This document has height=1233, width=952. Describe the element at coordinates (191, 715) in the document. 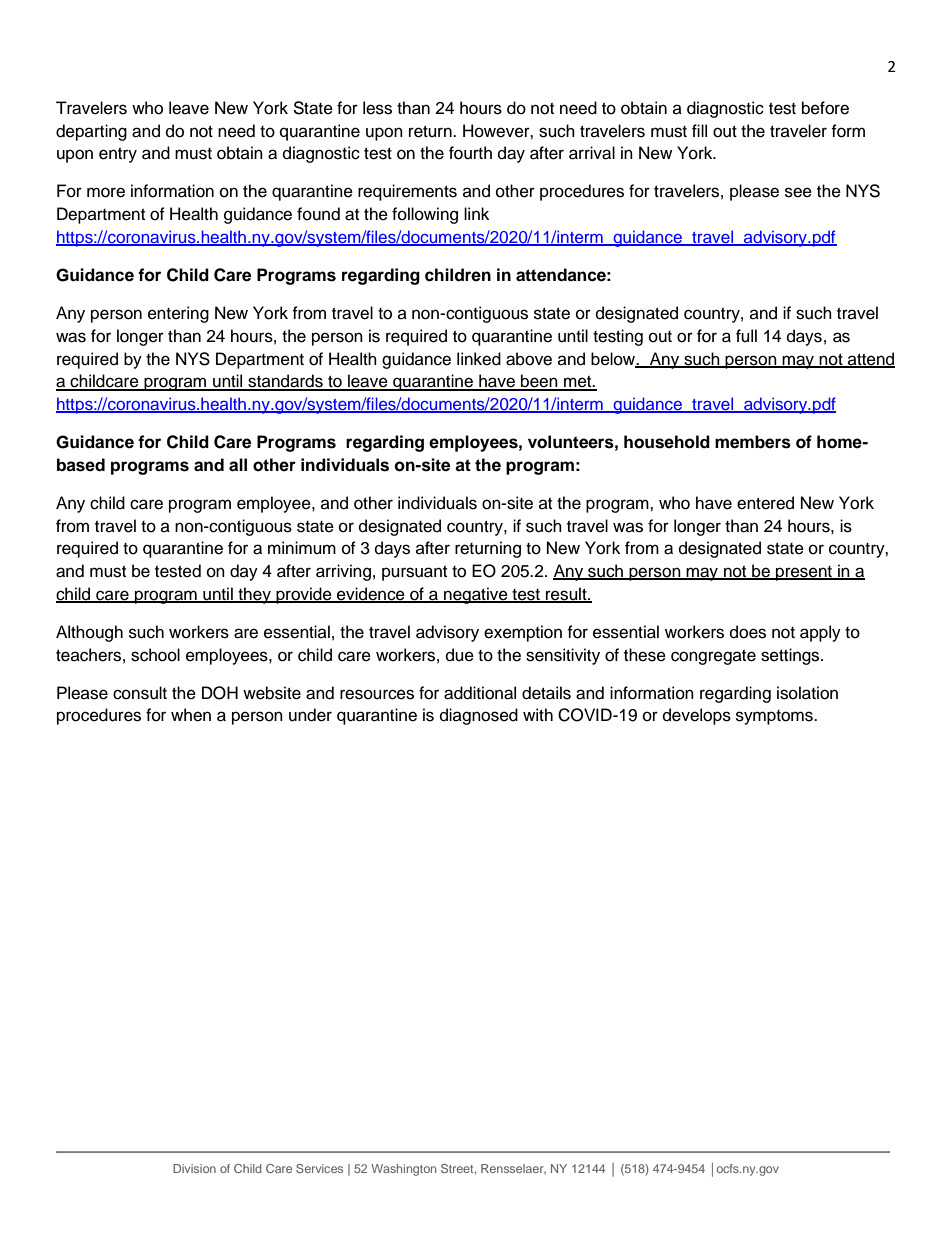

I see `when` at that location.
